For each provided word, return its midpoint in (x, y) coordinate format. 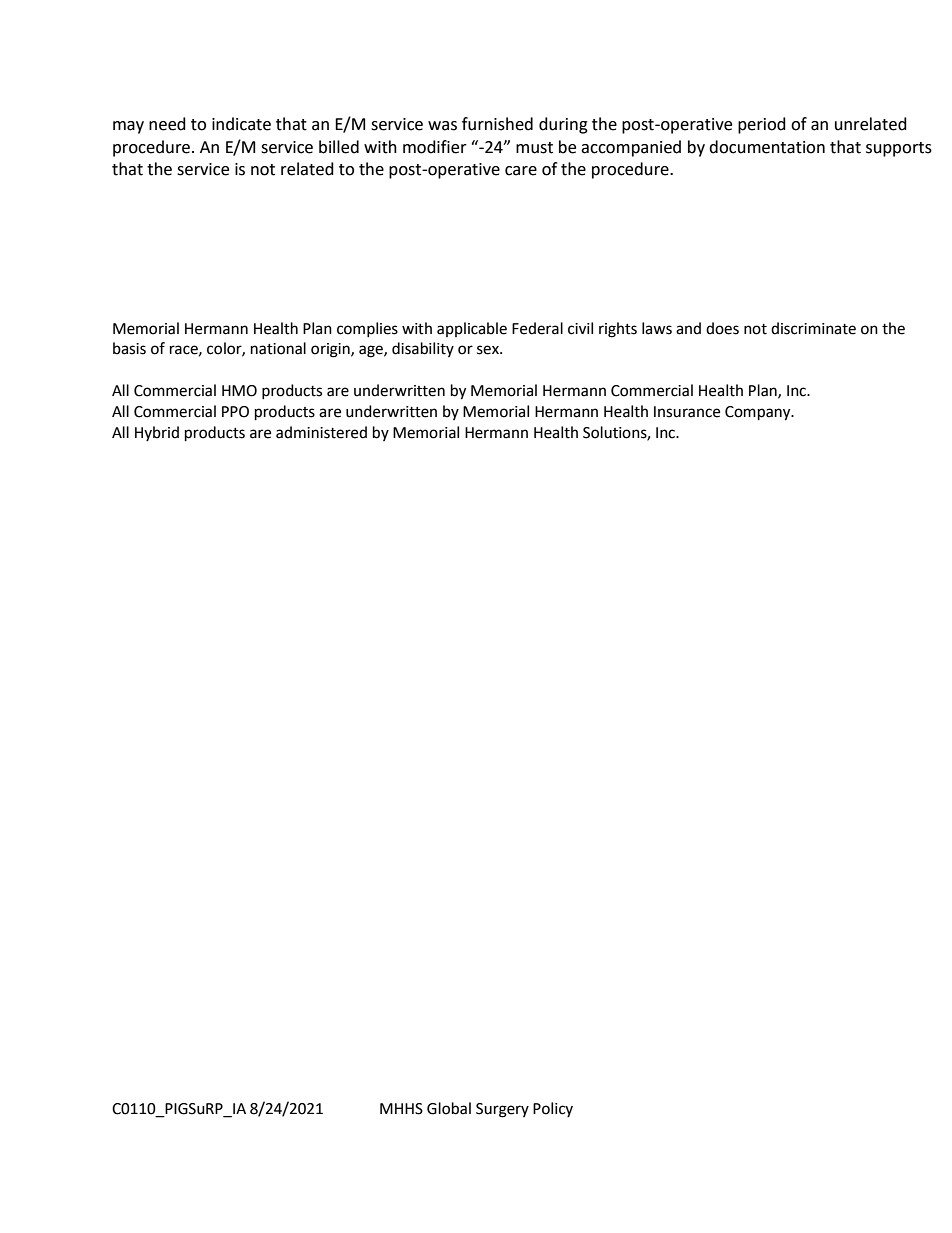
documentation (767, 147)
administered (321, 432)
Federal (537, 328)
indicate (241, 124)
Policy (553, 1109)
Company (759, 413)
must (534, 148)
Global (449, 1108)
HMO (239, 391)
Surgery (502, 1110)
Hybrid (157, 433)
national (278, 348)
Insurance (687, 412)
